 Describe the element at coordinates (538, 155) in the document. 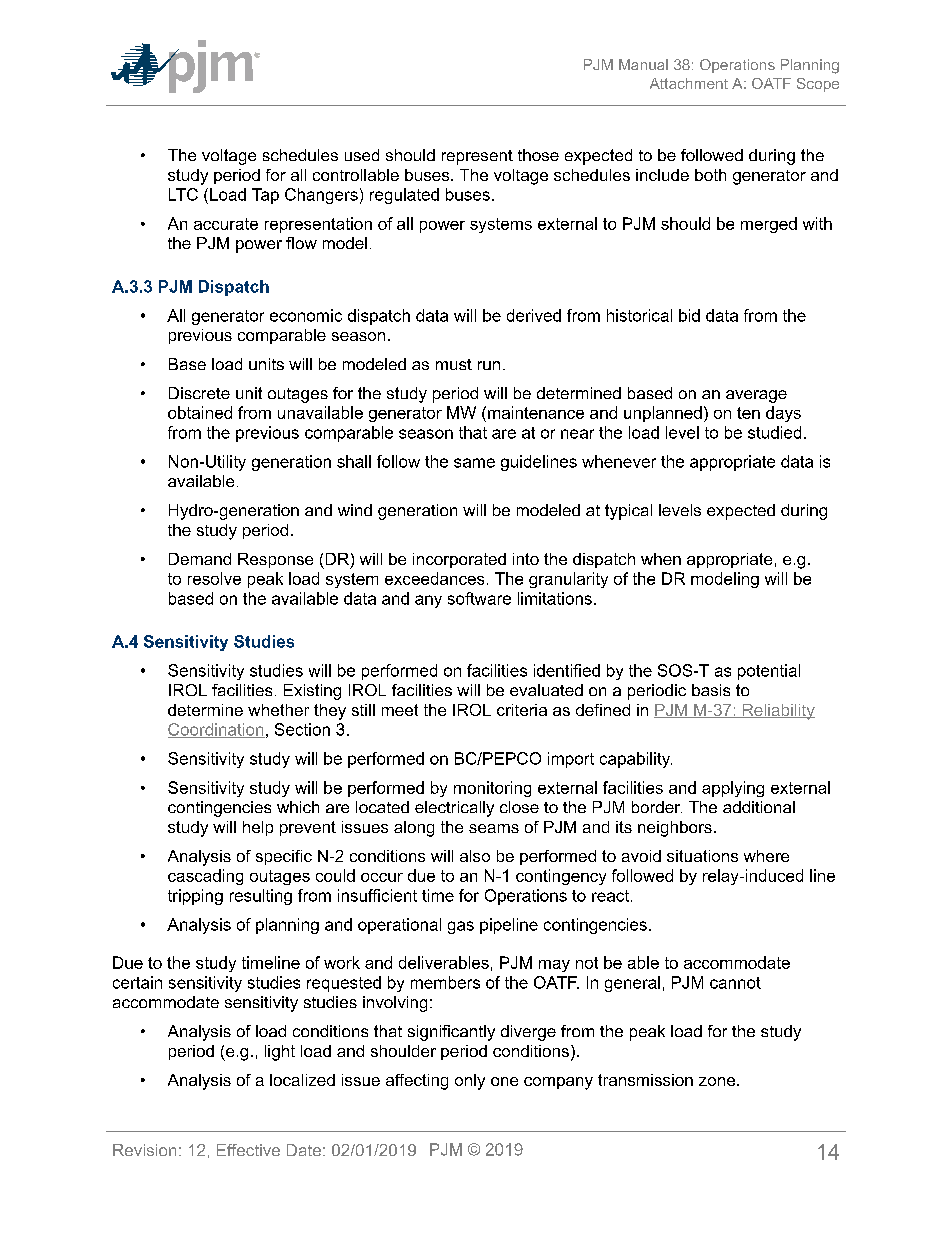

I see `those` at that location.
